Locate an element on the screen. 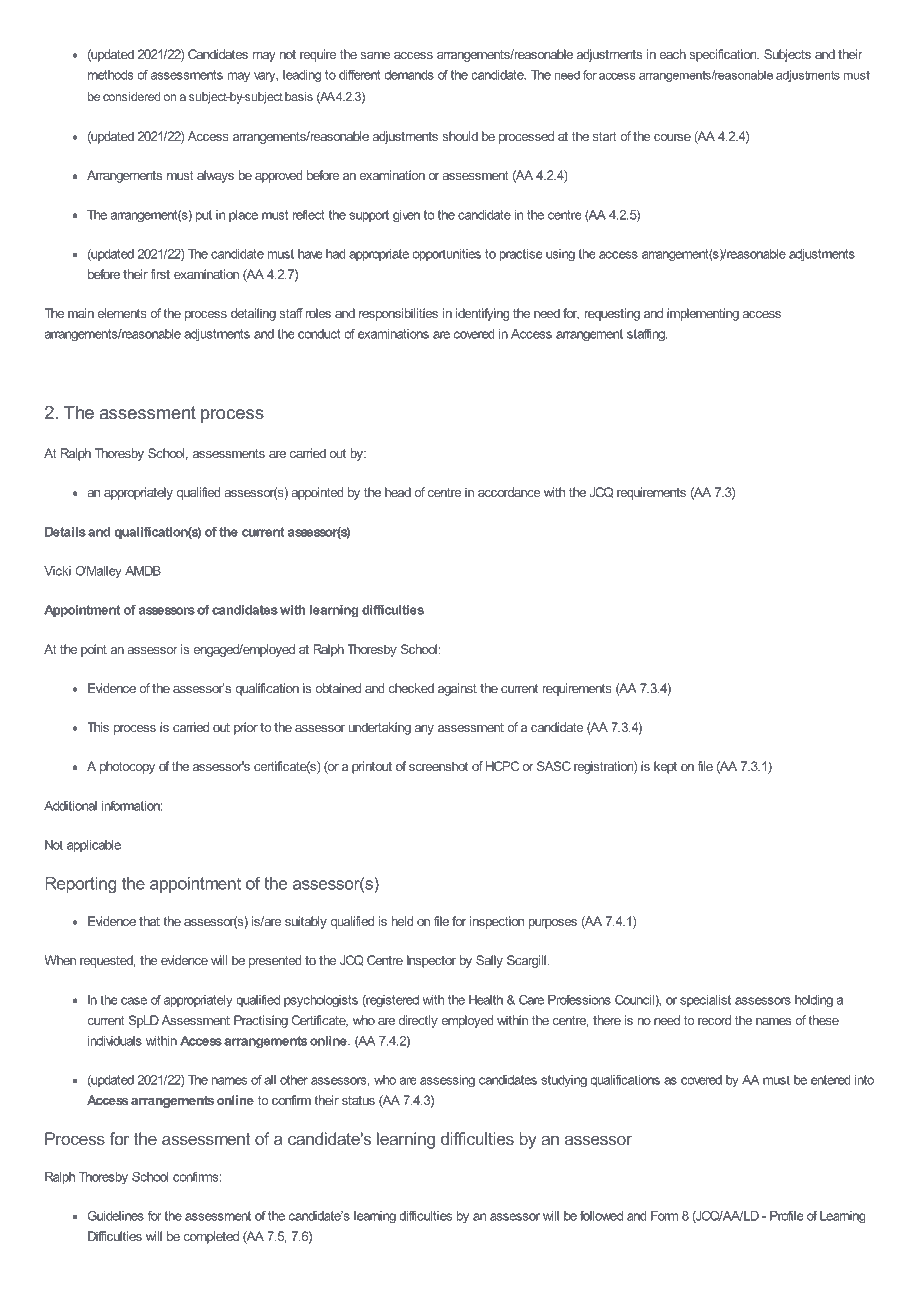 The width and height of the screenshot is (924, 1308). implementing is located at coordinates (703, 314).
